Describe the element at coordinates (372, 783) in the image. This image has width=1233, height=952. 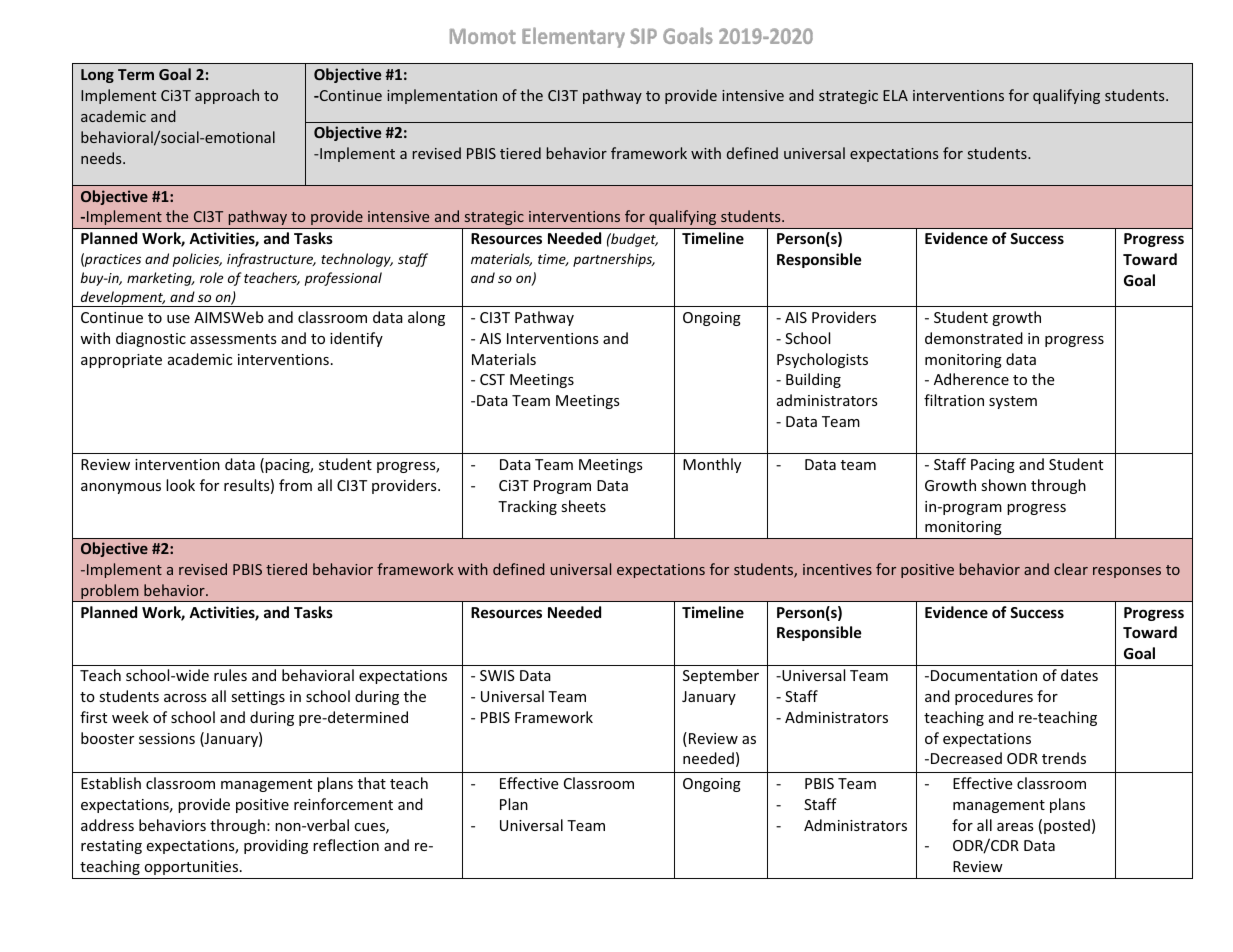
I see `that` at that location.
